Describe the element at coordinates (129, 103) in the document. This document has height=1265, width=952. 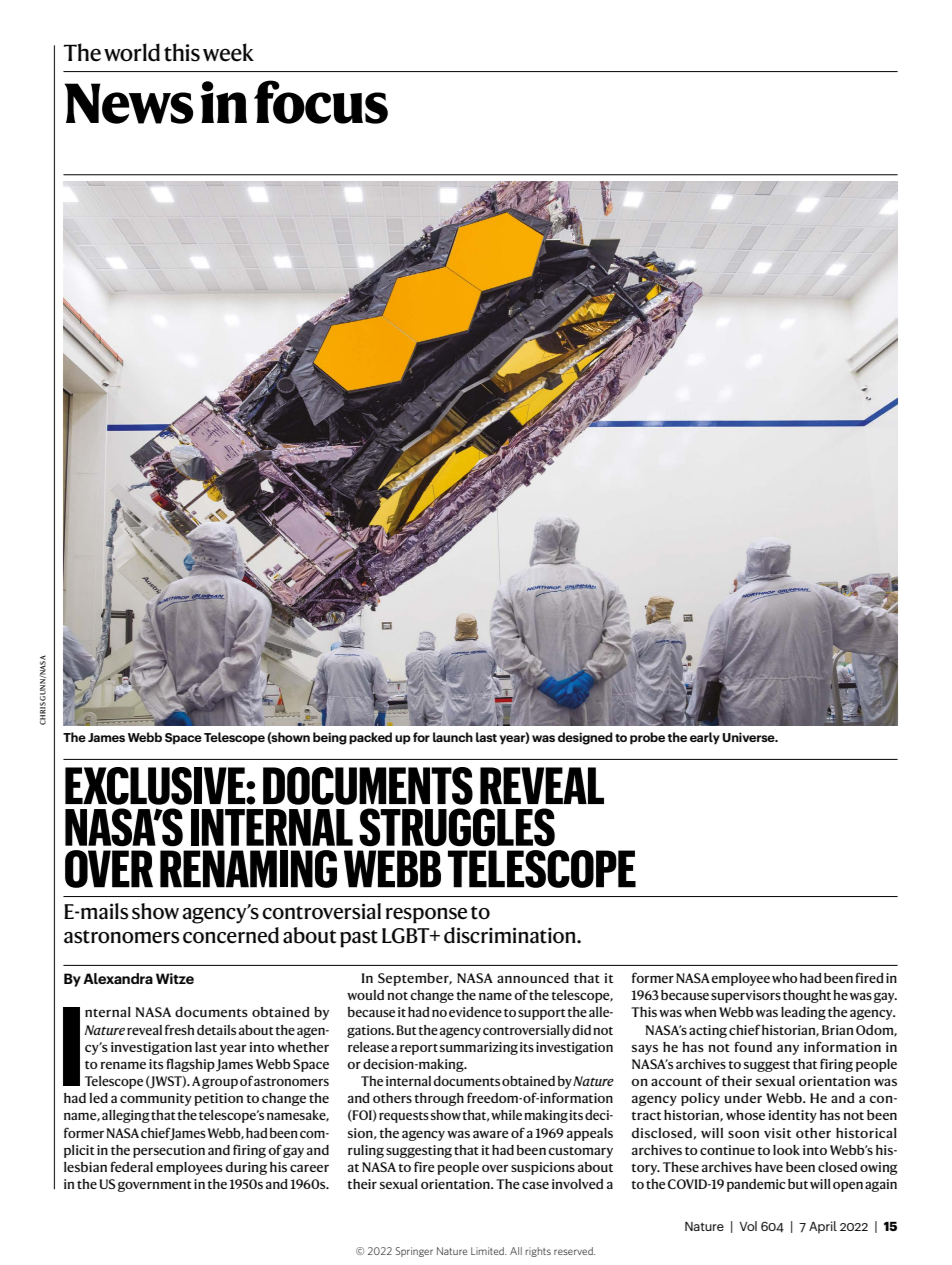
I see `News` at that location.
